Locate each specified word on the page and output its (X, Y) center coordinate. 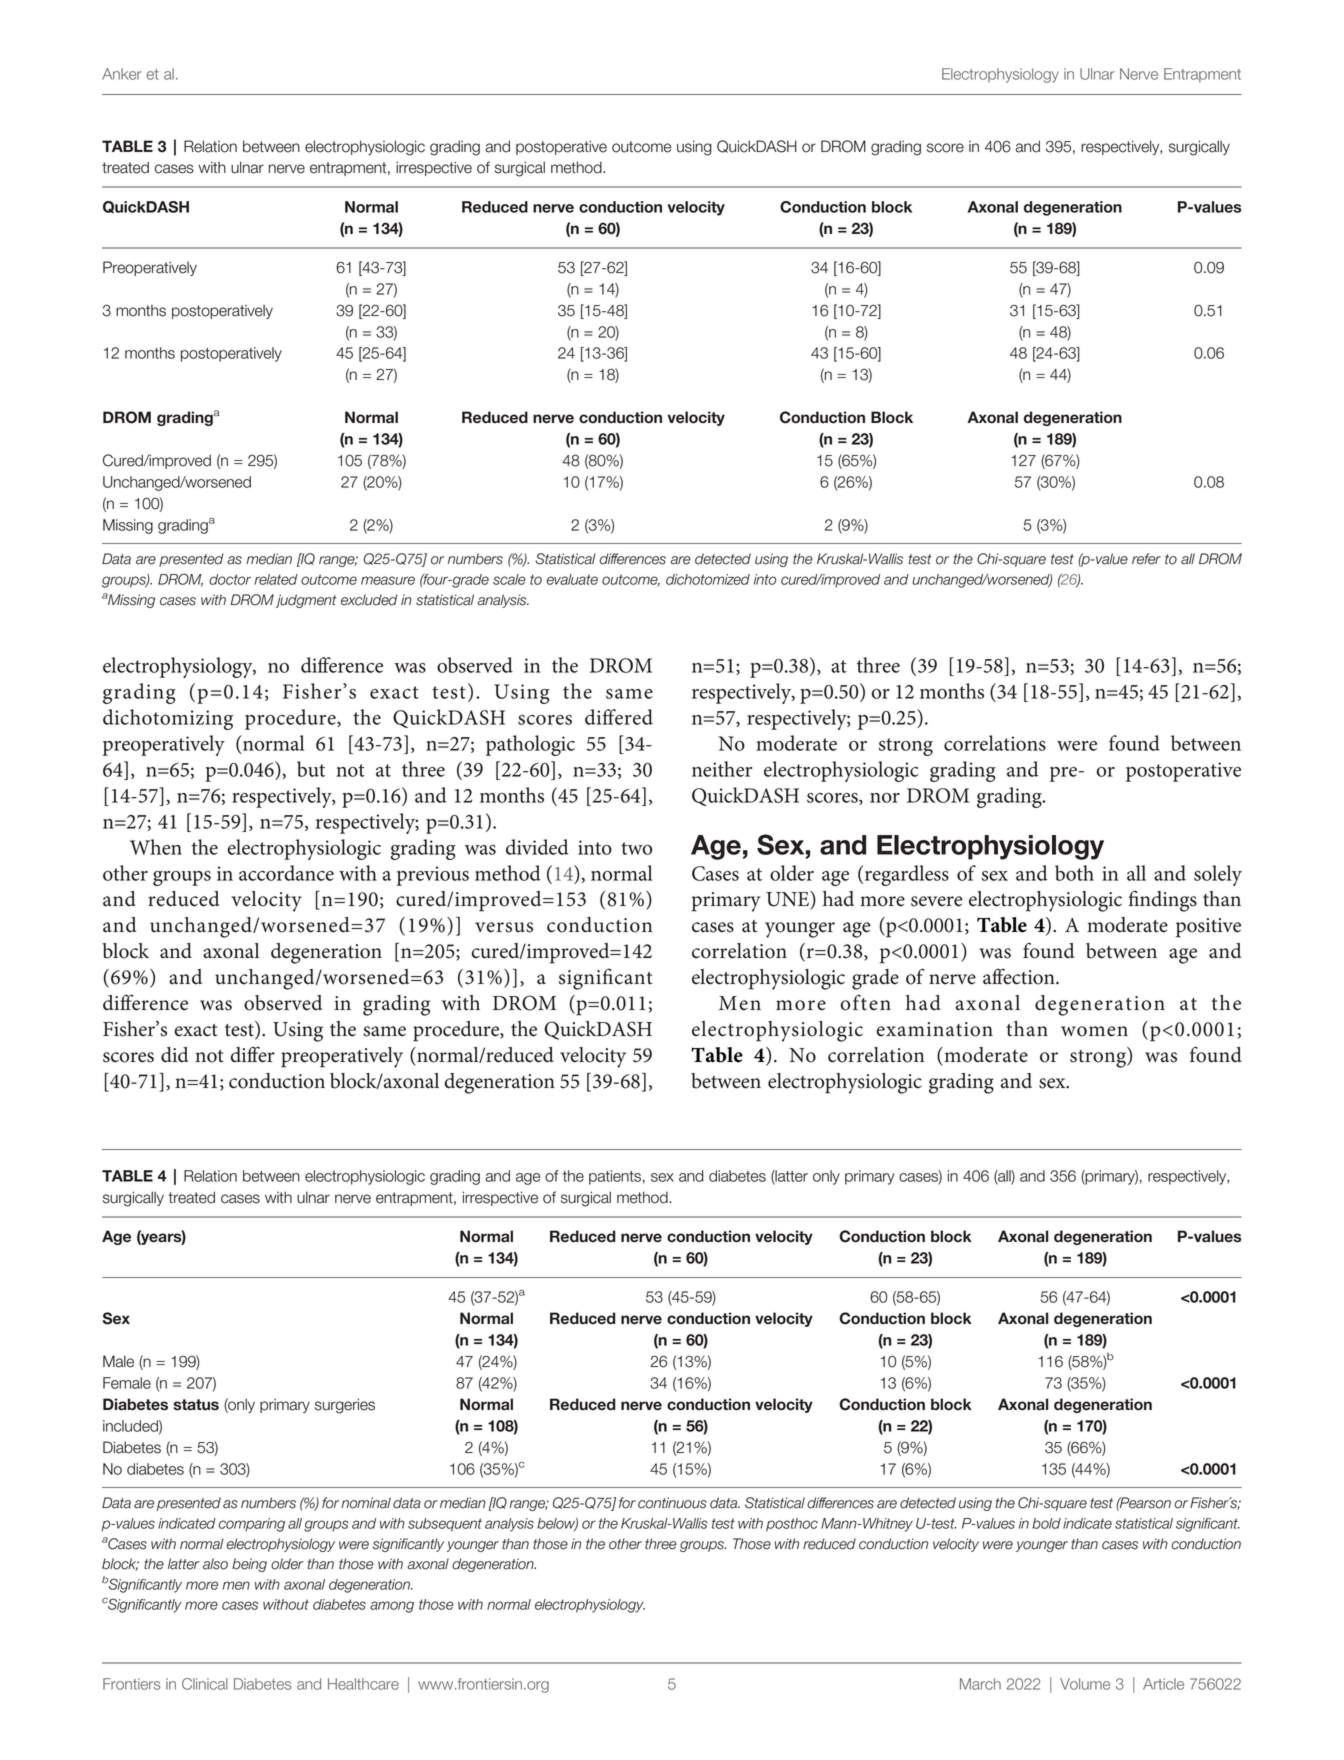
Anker (122, 74)
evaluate (572, 579)
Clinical (205, 1684)
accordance (286, 873)
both (1074, 873)
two (636, 848)
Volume (1085, 1684)
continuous (672, 1503)
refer (1146, 559)
